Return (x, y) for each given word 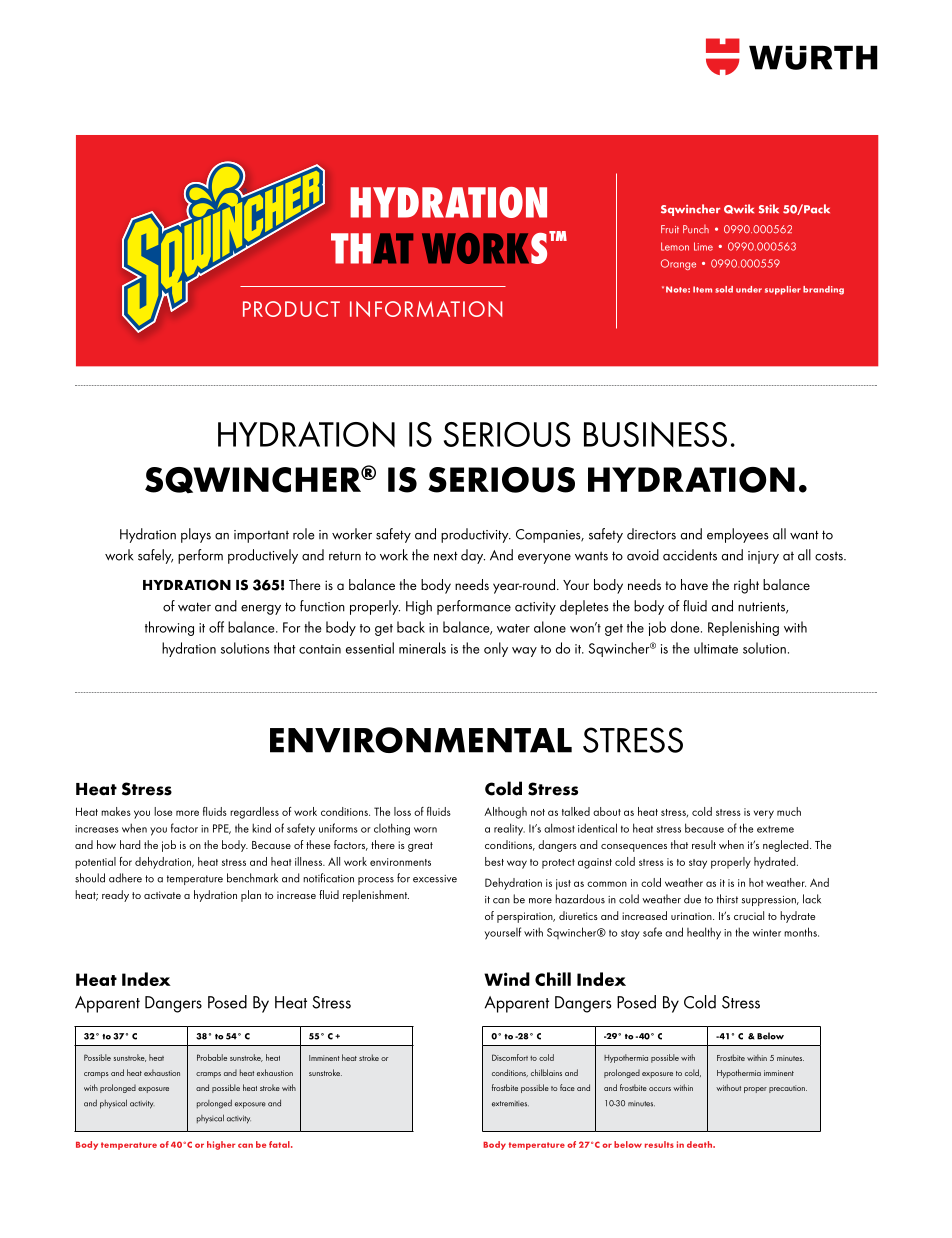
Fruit (670, 229)
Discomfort (510, 1057)
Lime (703, 246)
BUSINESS (655, 434)
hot (756, 882)
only (496, 649)
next (446, 556)
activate (162, 895)
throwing (169, 628)
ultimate (716, 648)
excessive (435, 879)
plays (196, 535)
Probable (212, 1057)
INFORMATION (426, 309)
